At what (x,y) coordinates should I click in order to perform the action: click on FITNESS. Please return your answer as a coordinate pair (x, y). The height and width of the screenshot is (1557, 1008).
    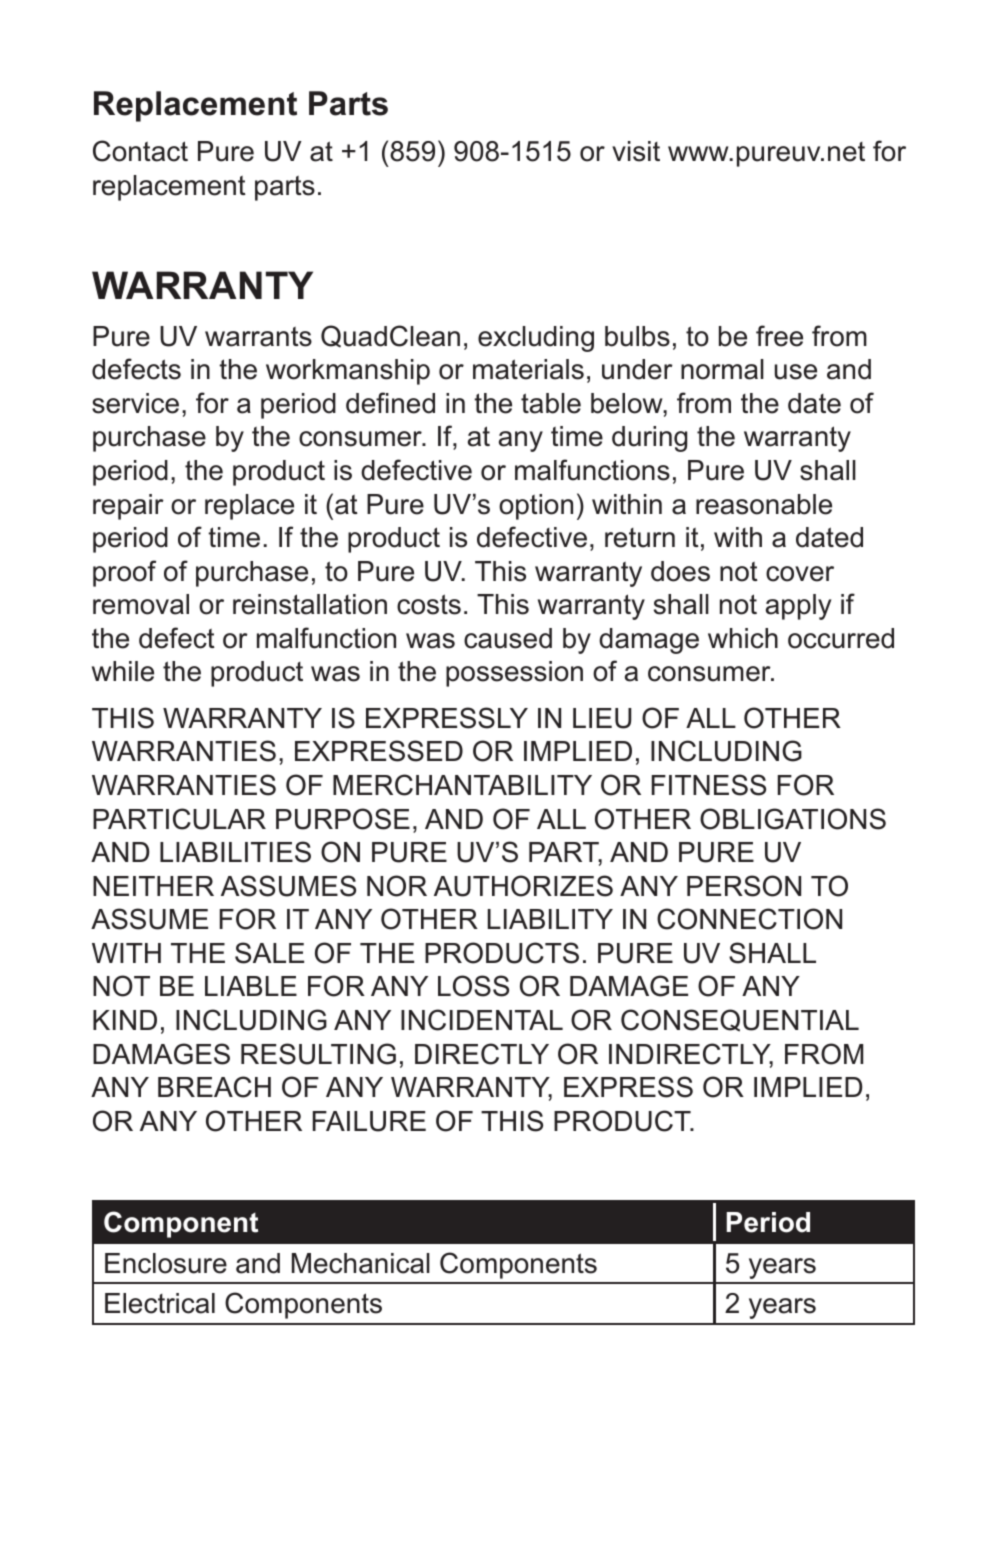
    Looking at the image, I should click on (709, 785).
